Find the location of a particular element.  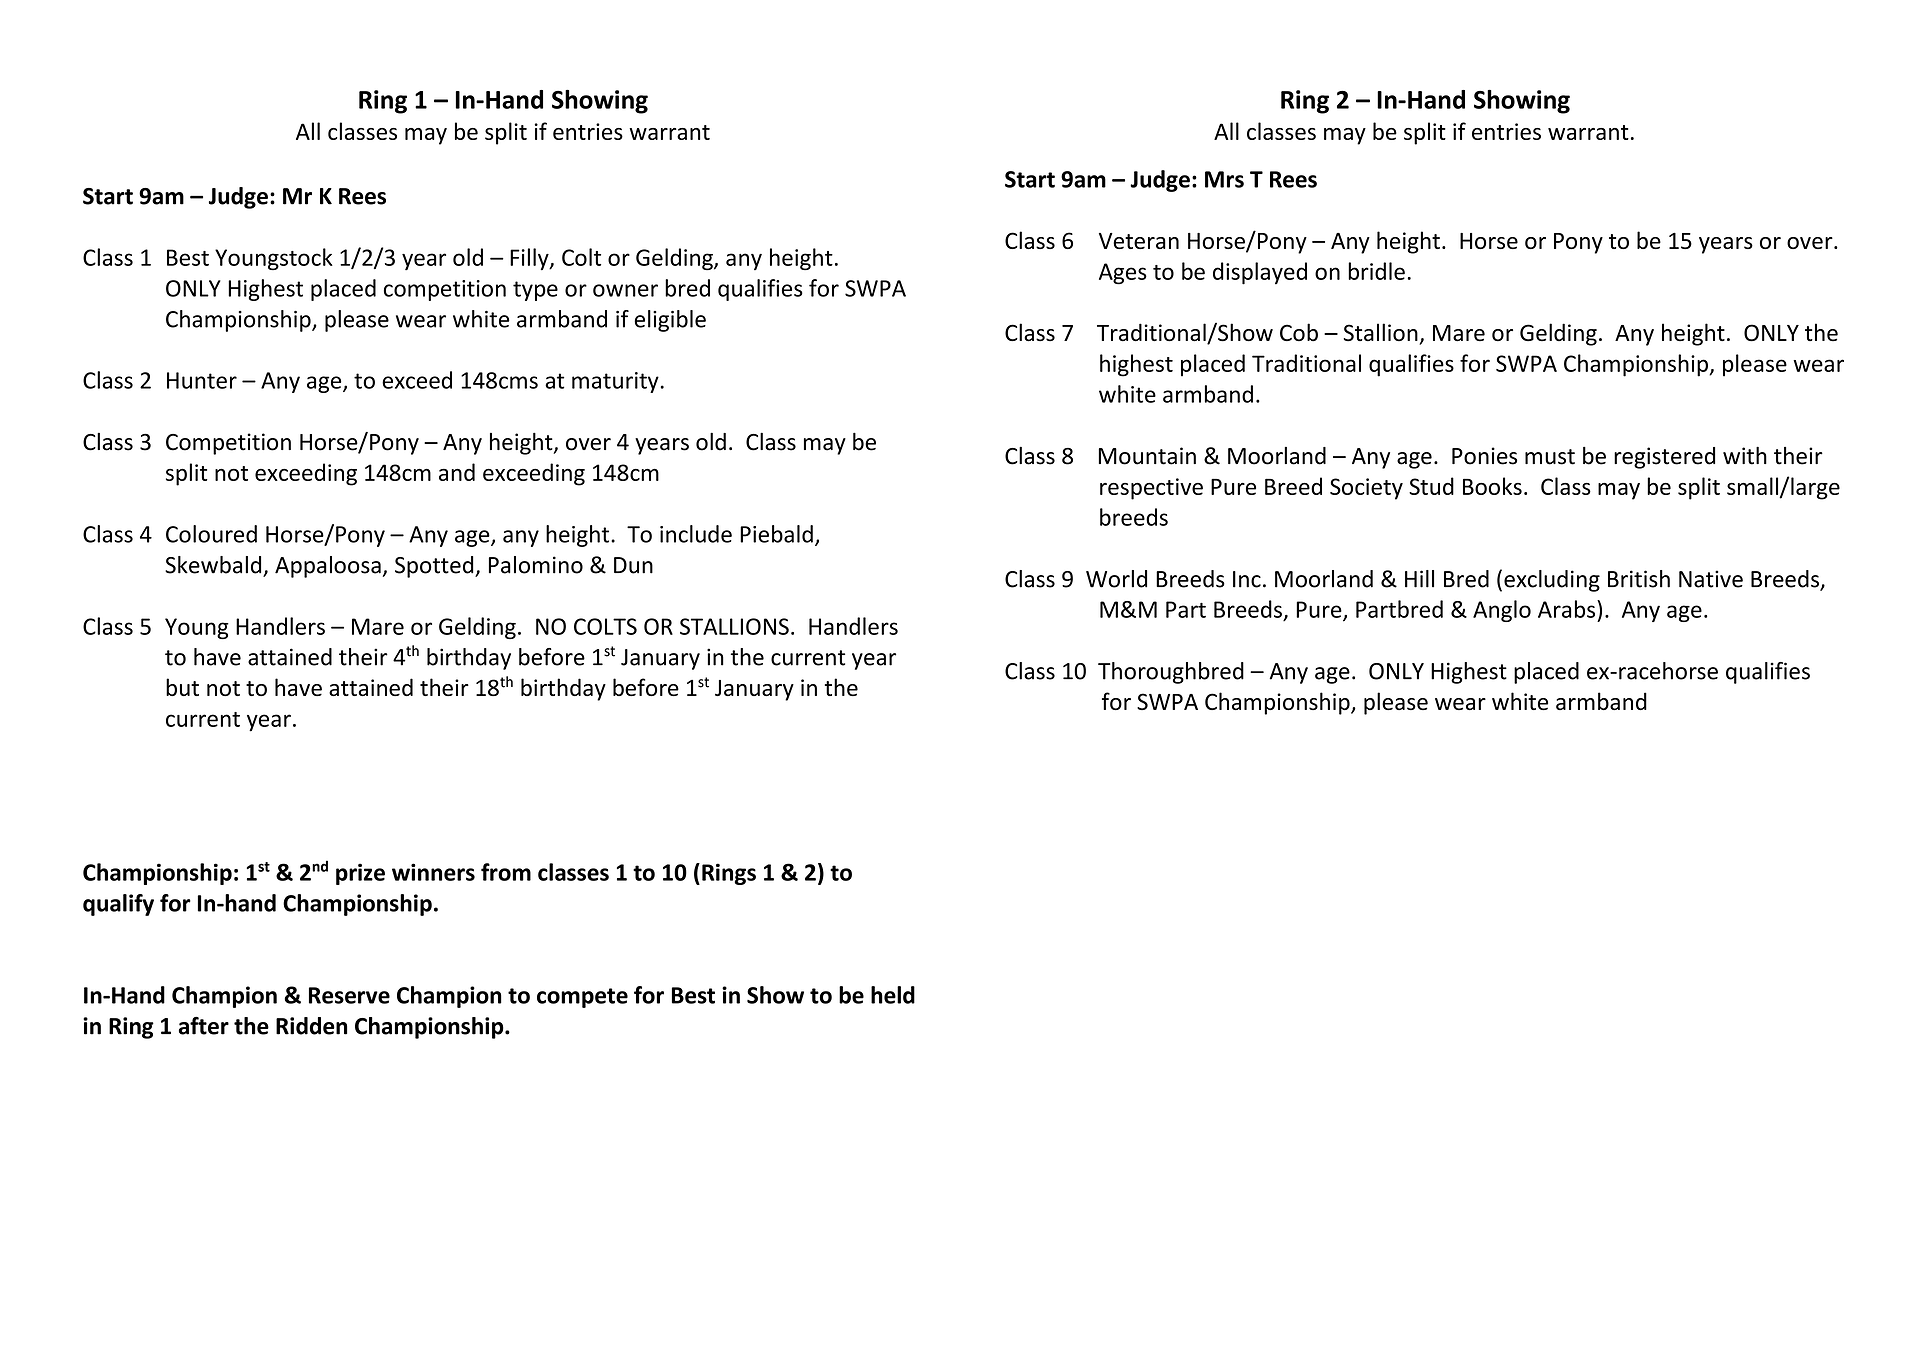

Appaloosa is located at coordinates (328, 567).
